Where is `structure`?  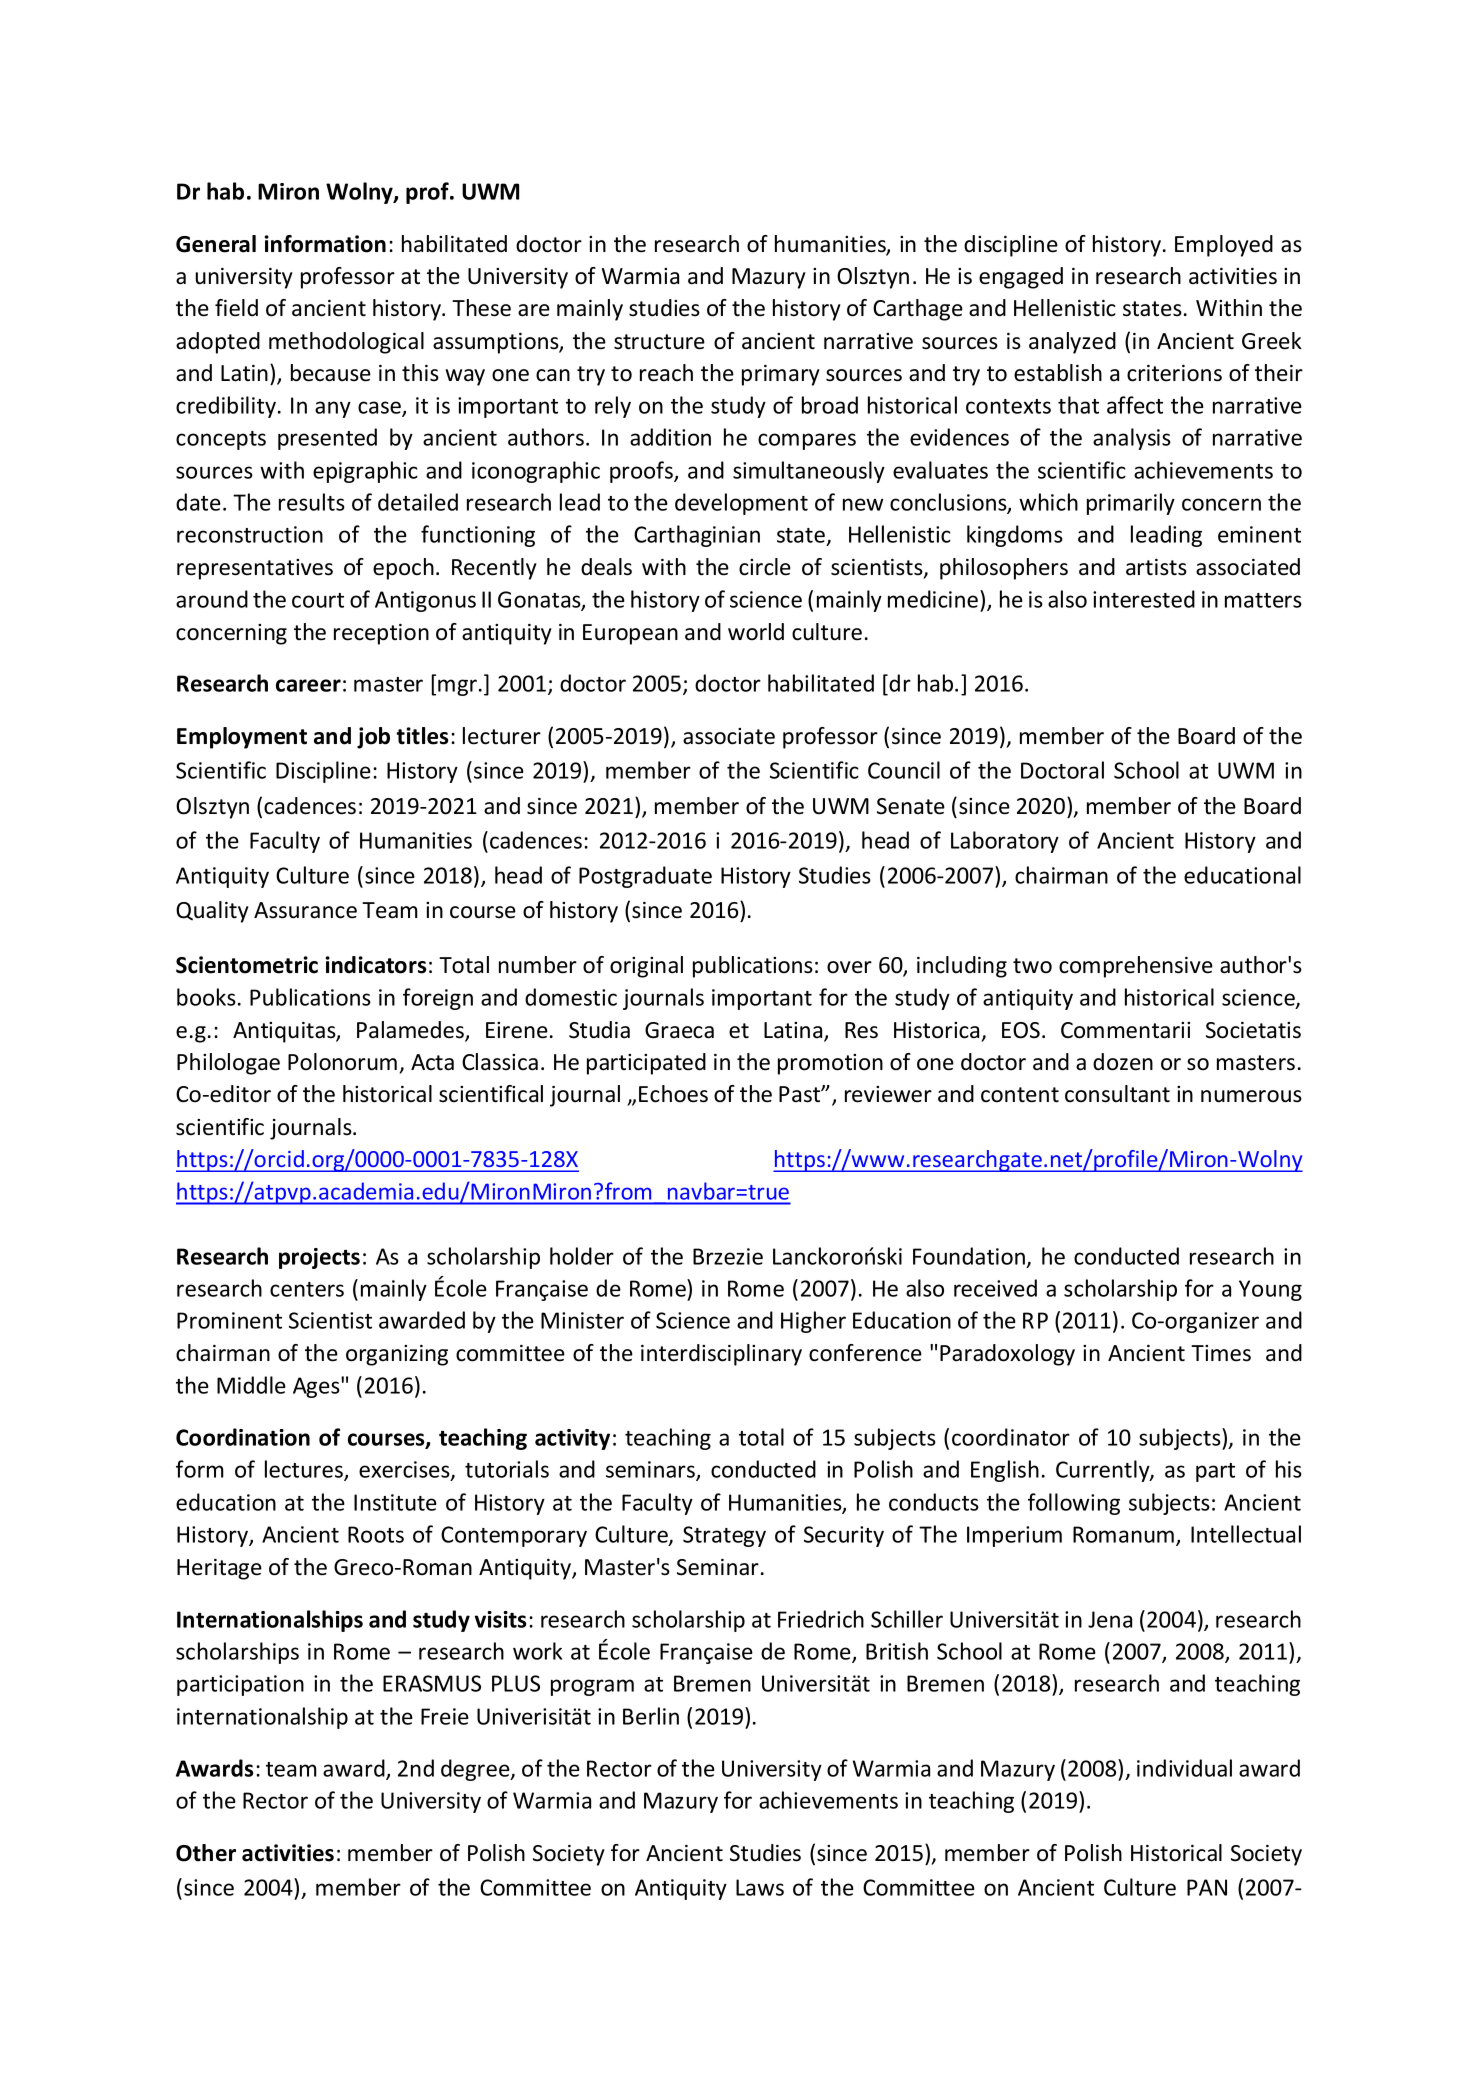
structure is located at coordinates (659, 342).
